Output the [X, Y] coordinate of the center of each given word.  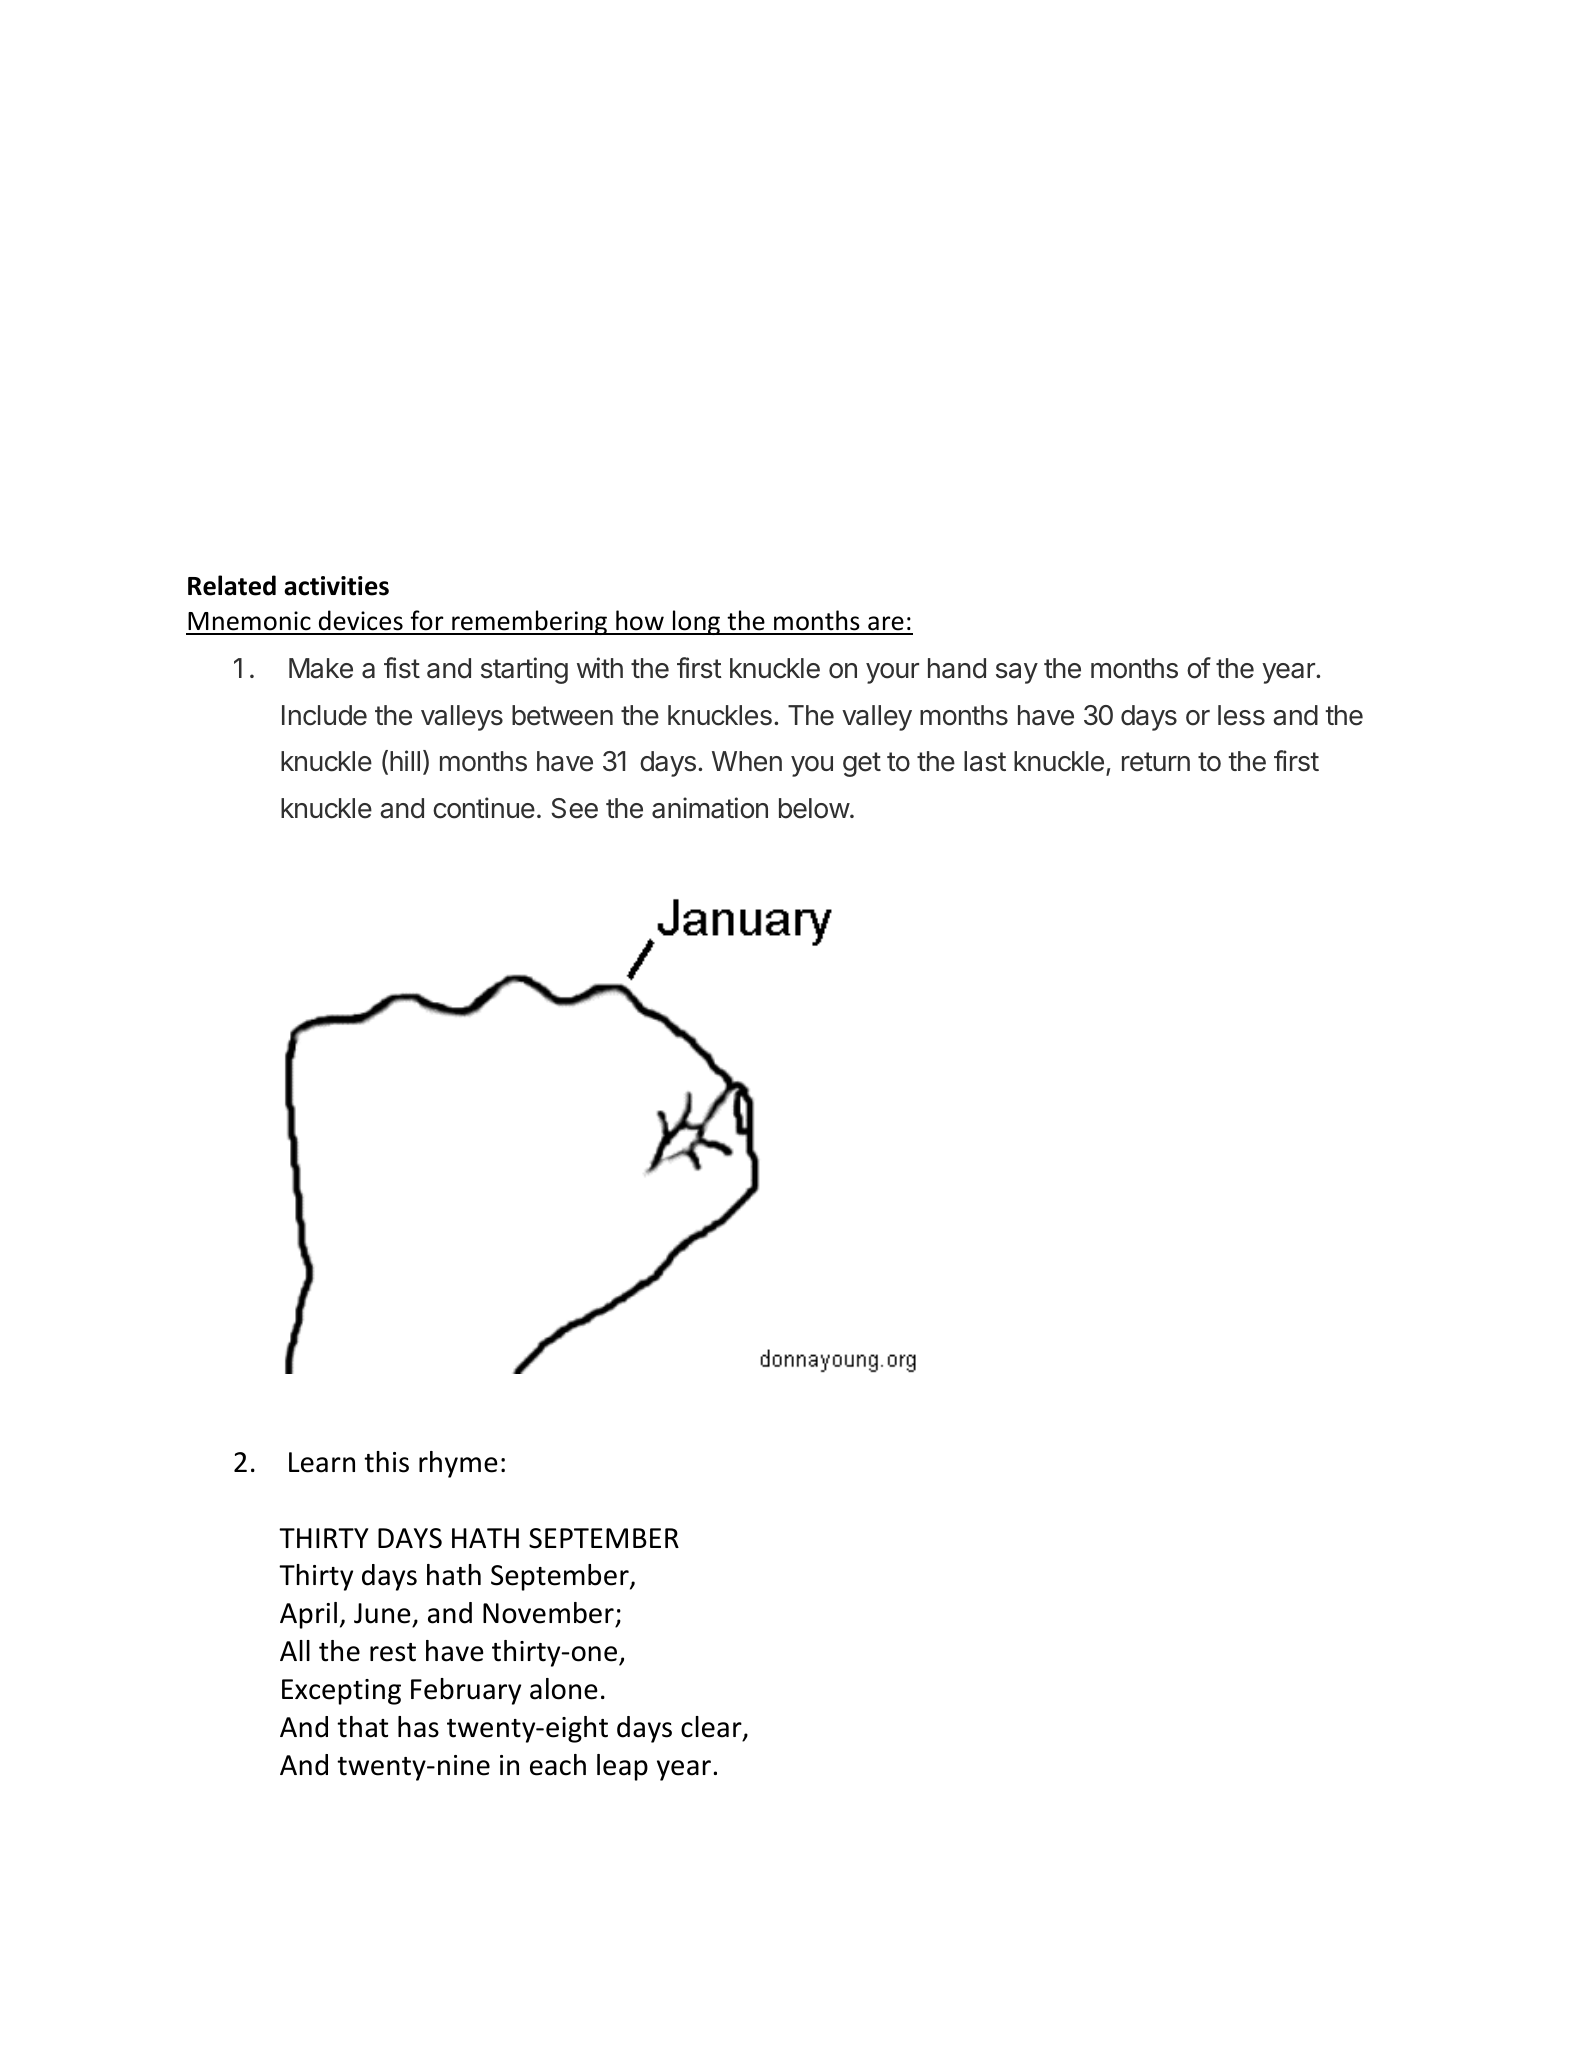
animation [710, 808]
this [386, 1462]
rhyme [458, 1464]
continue [484, 808]
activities [336, 586]
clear [712, 1728]
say [1017, 673]
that [362, 1727]
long [696, 622]
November [549, 1614]
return [1156, 762]
